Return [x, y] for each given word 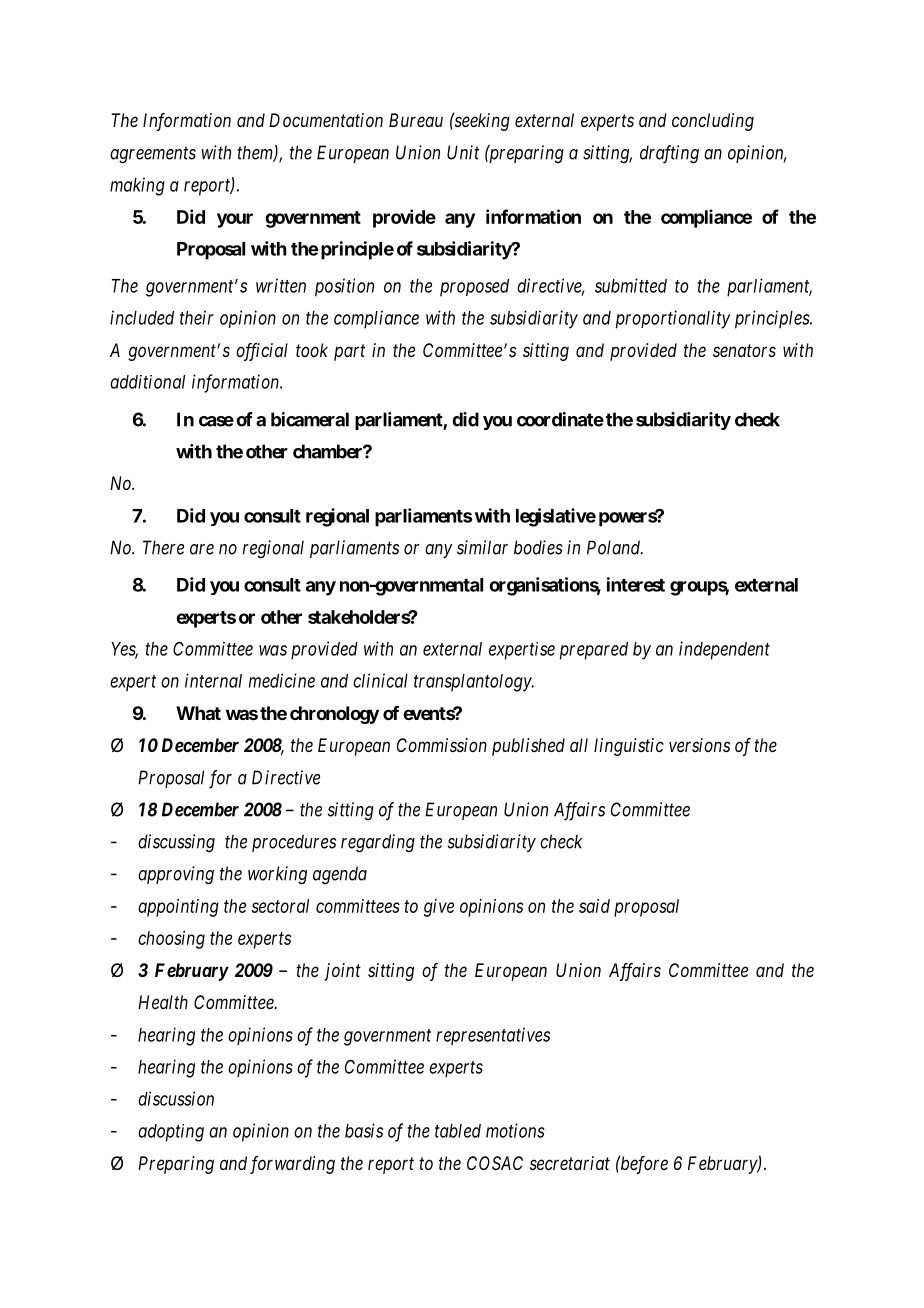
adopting [171, 1133]
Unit [463, 152]
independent [724, 650]
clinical [380, 680]
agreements [153, 155]
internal [213, 680]
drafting [669, 154]
